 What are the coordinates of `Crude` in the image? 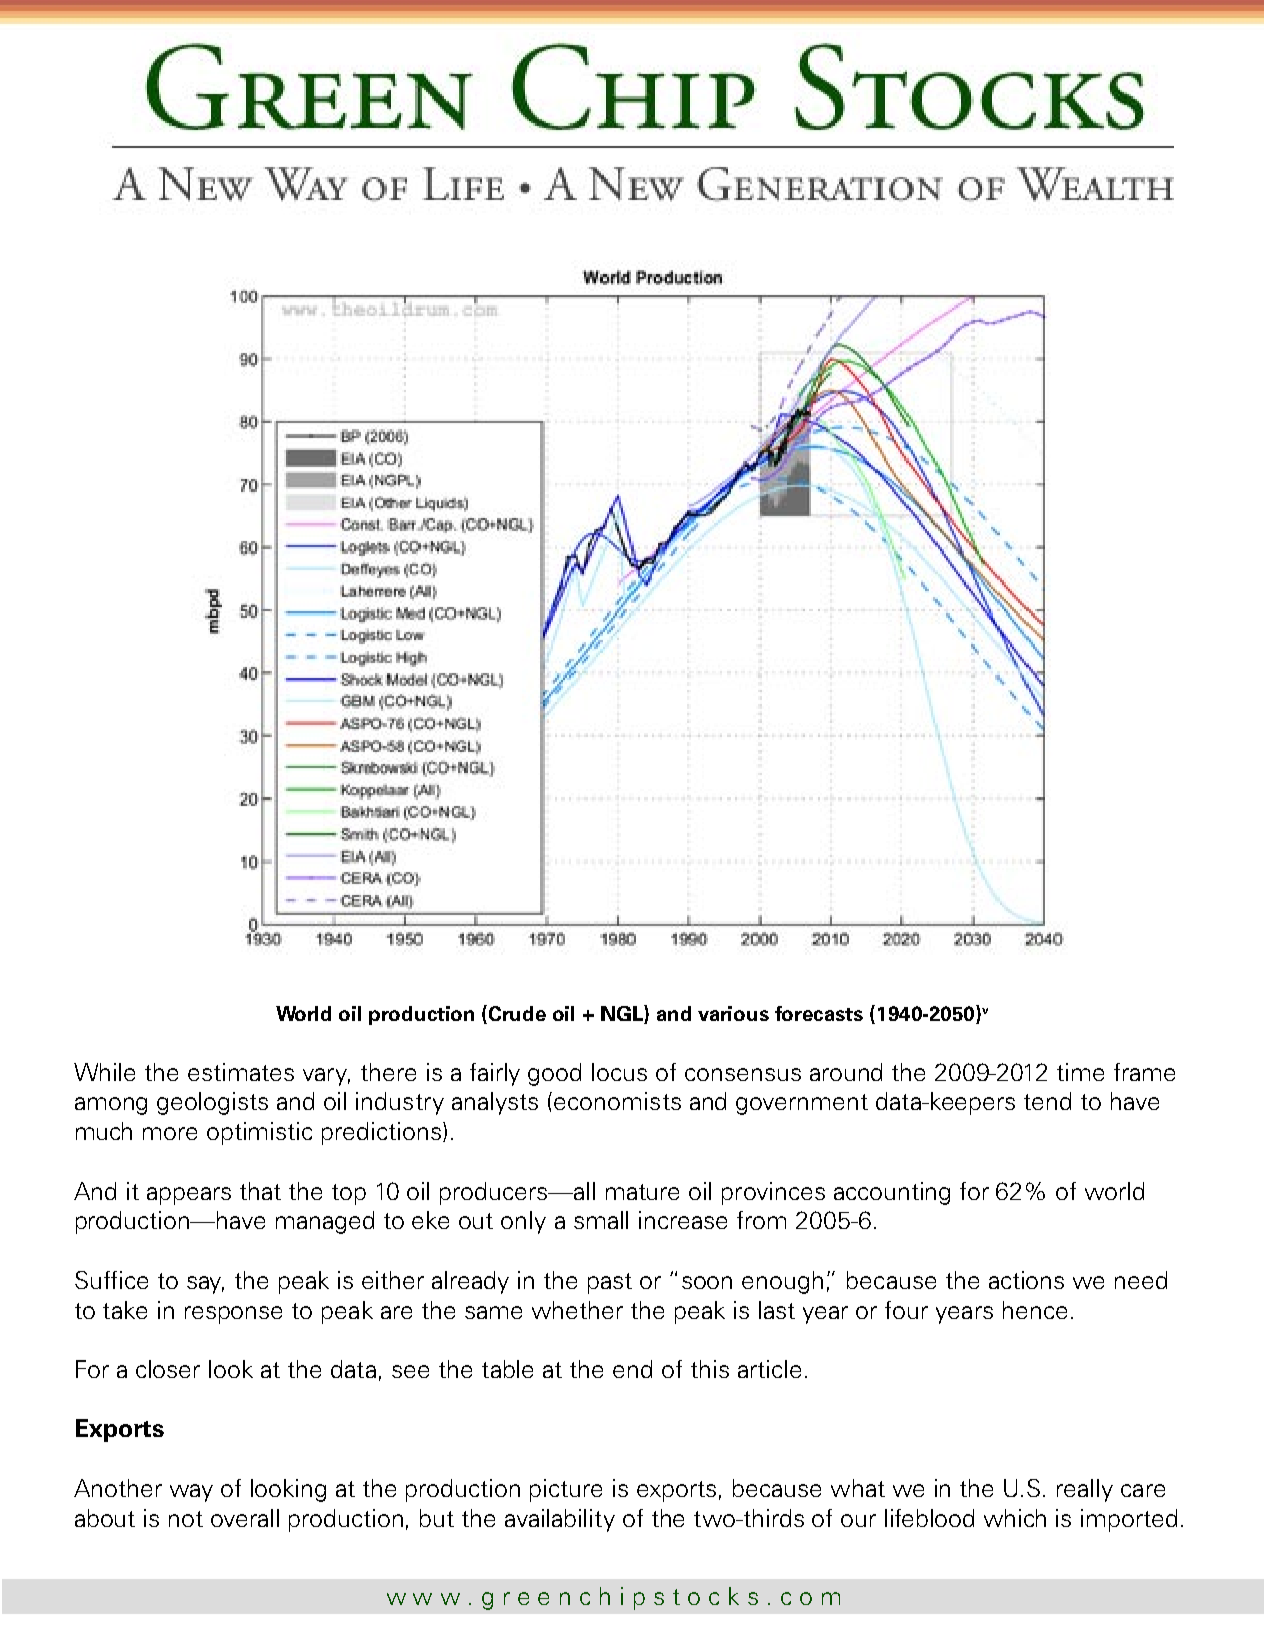 It's located at (517, 1013).
